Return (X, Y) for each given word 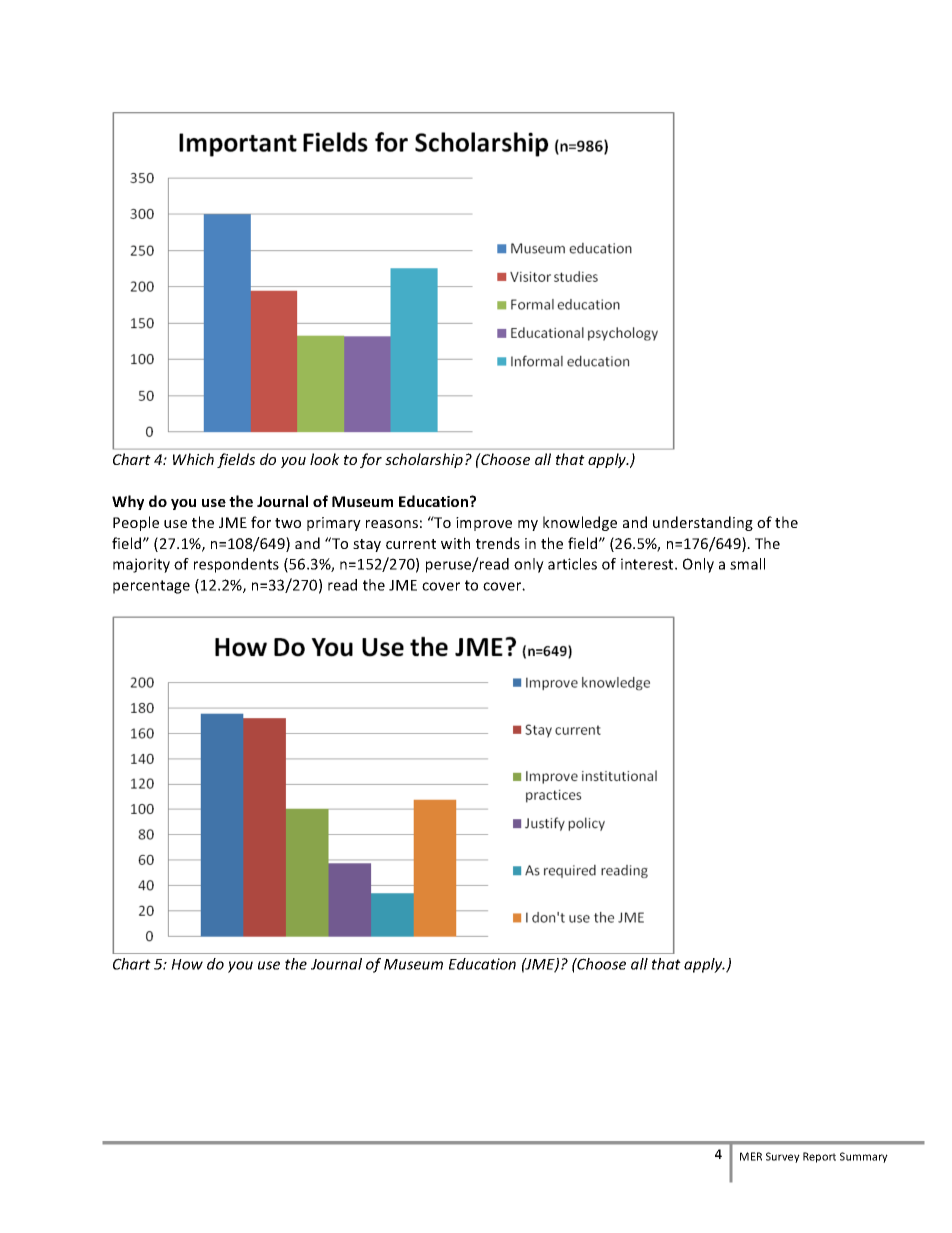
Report (819, 1157)
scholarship (424, 460)
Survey (783, 1157)
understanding (703, 523)
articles (572, 564)
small (747, 564)
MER (751, 1156)
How (187, 964)
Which (193, 459)
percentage (151, 587)
